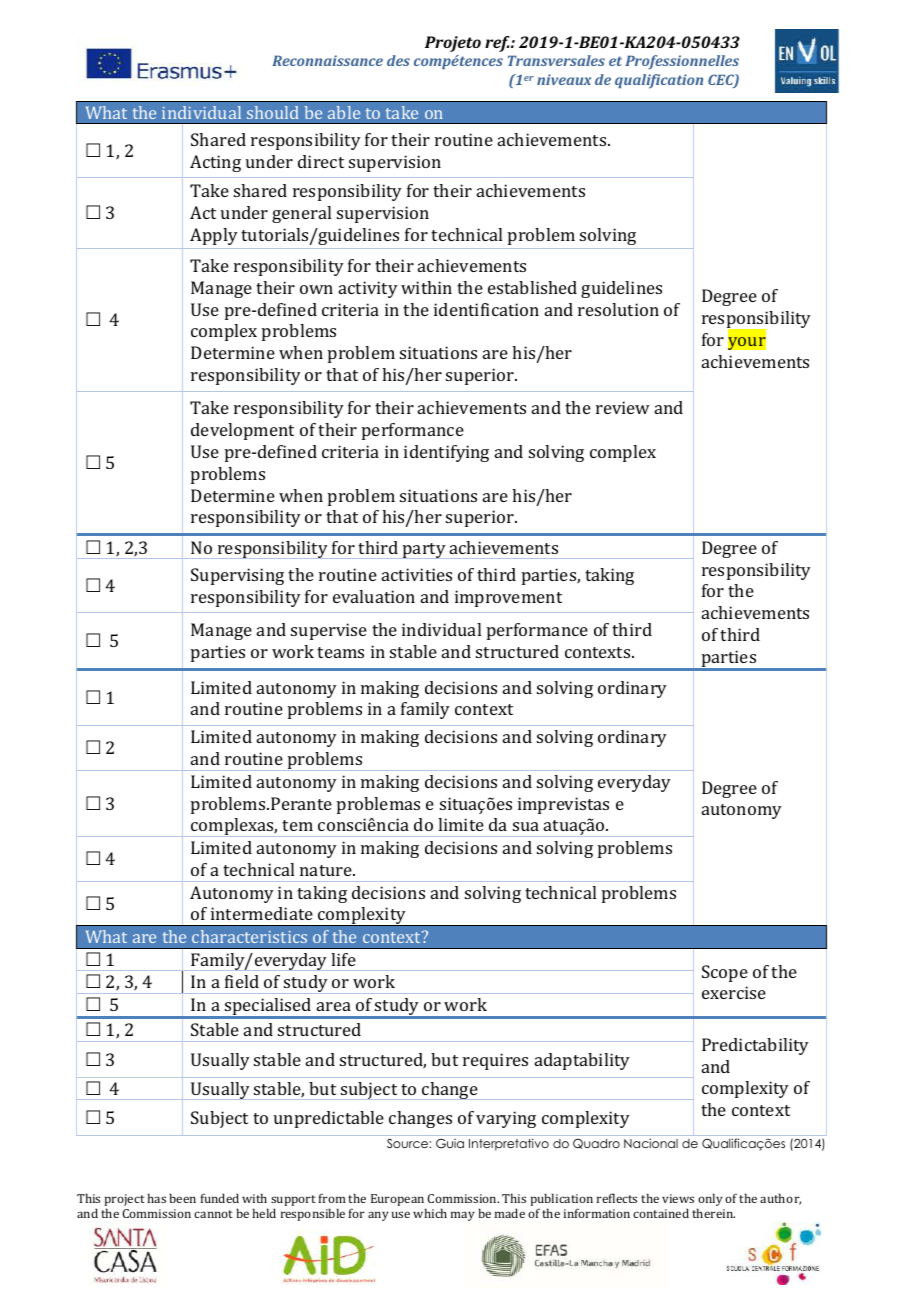 The image size is (924, 1309). Describe the element at coordinates (618, 309) in the screenshot. I see `resolution` at that location.
